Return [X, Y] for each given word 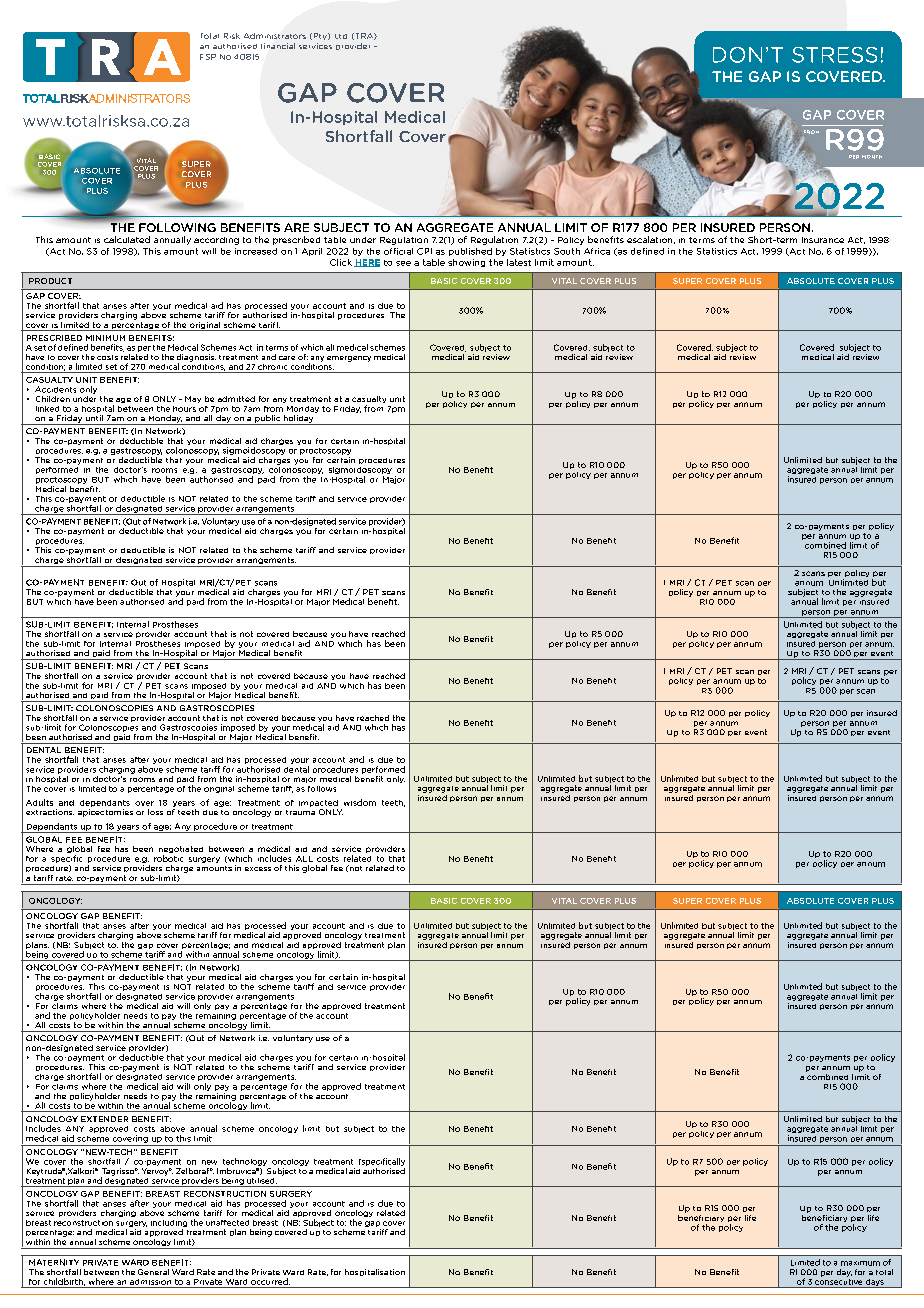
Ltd [341, 36]
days [875, 1283]
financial [278, 46]
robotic [168, 858]
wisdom [360, 802]
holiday [298, 420]
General [153, 1272]
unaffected [227, 1223]
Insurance [823, 240]
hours [184, 409]
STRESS [834, 55]
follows [322, 789]
